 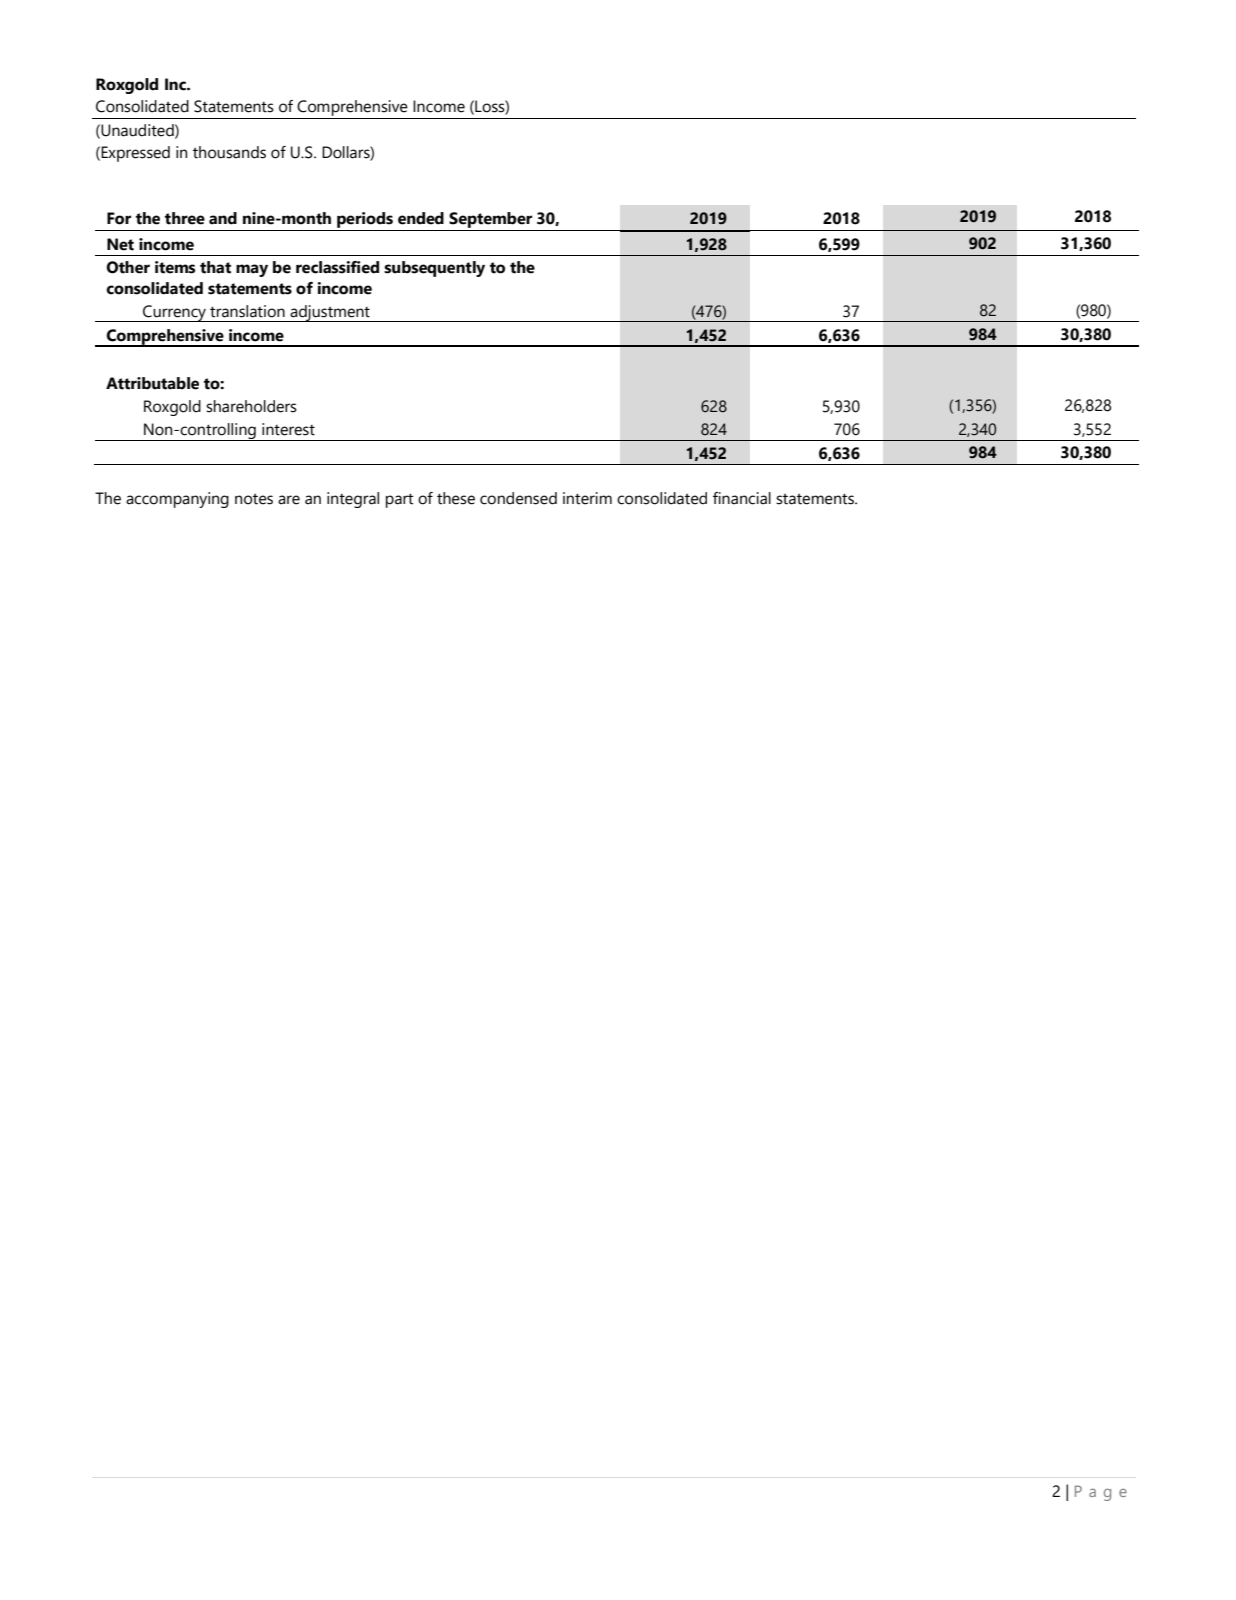 I want to click on adjustment, so click(x=330, y=313).
